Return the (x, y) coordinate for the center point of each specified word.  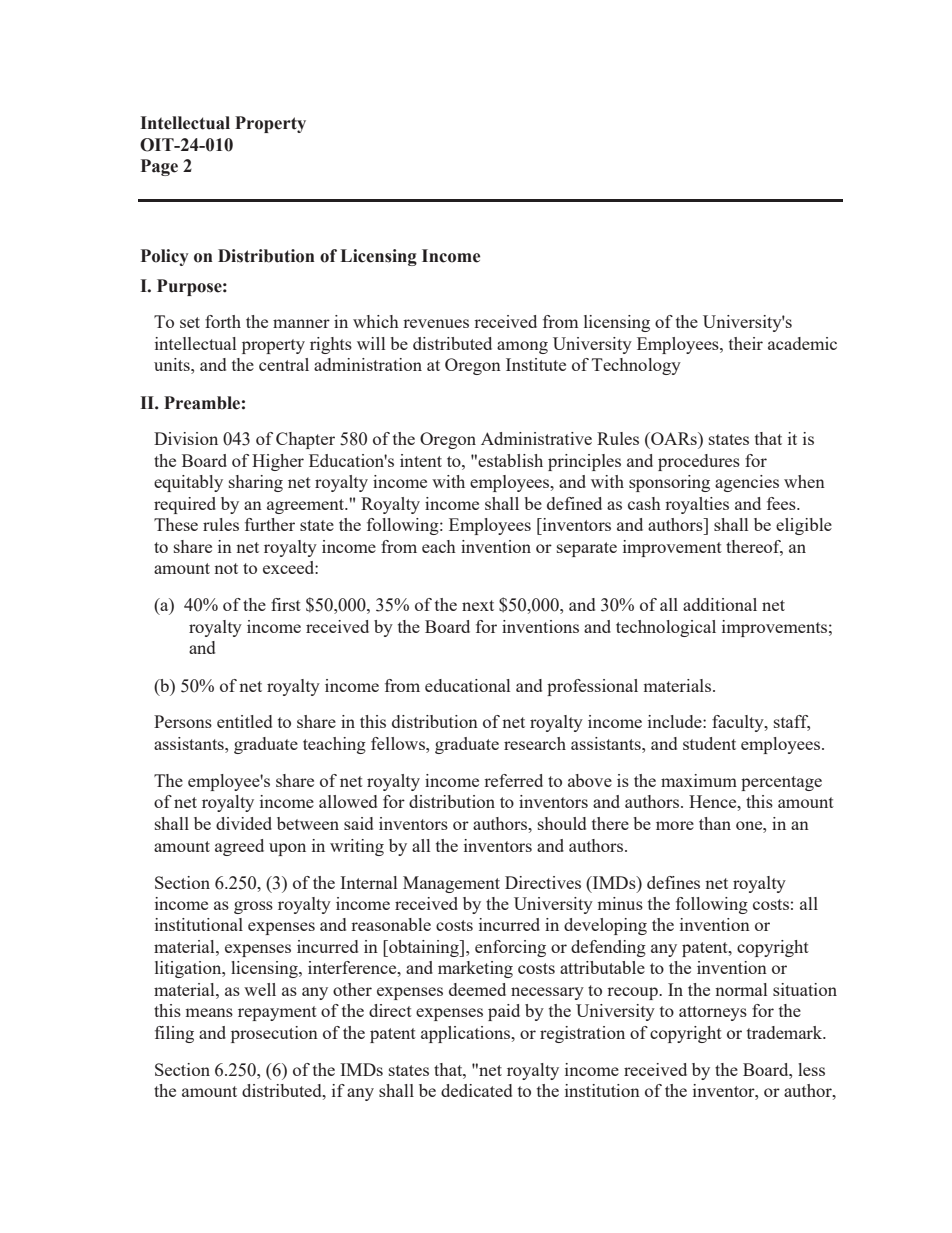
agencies (747, 483)
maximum (699, 780)
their (746, 343)
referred (513, 780)
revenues (436, 323)
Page (159, 167)
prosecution (274, 1034)
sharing (256, 483)
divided (244, 823)
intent (421, 460)
